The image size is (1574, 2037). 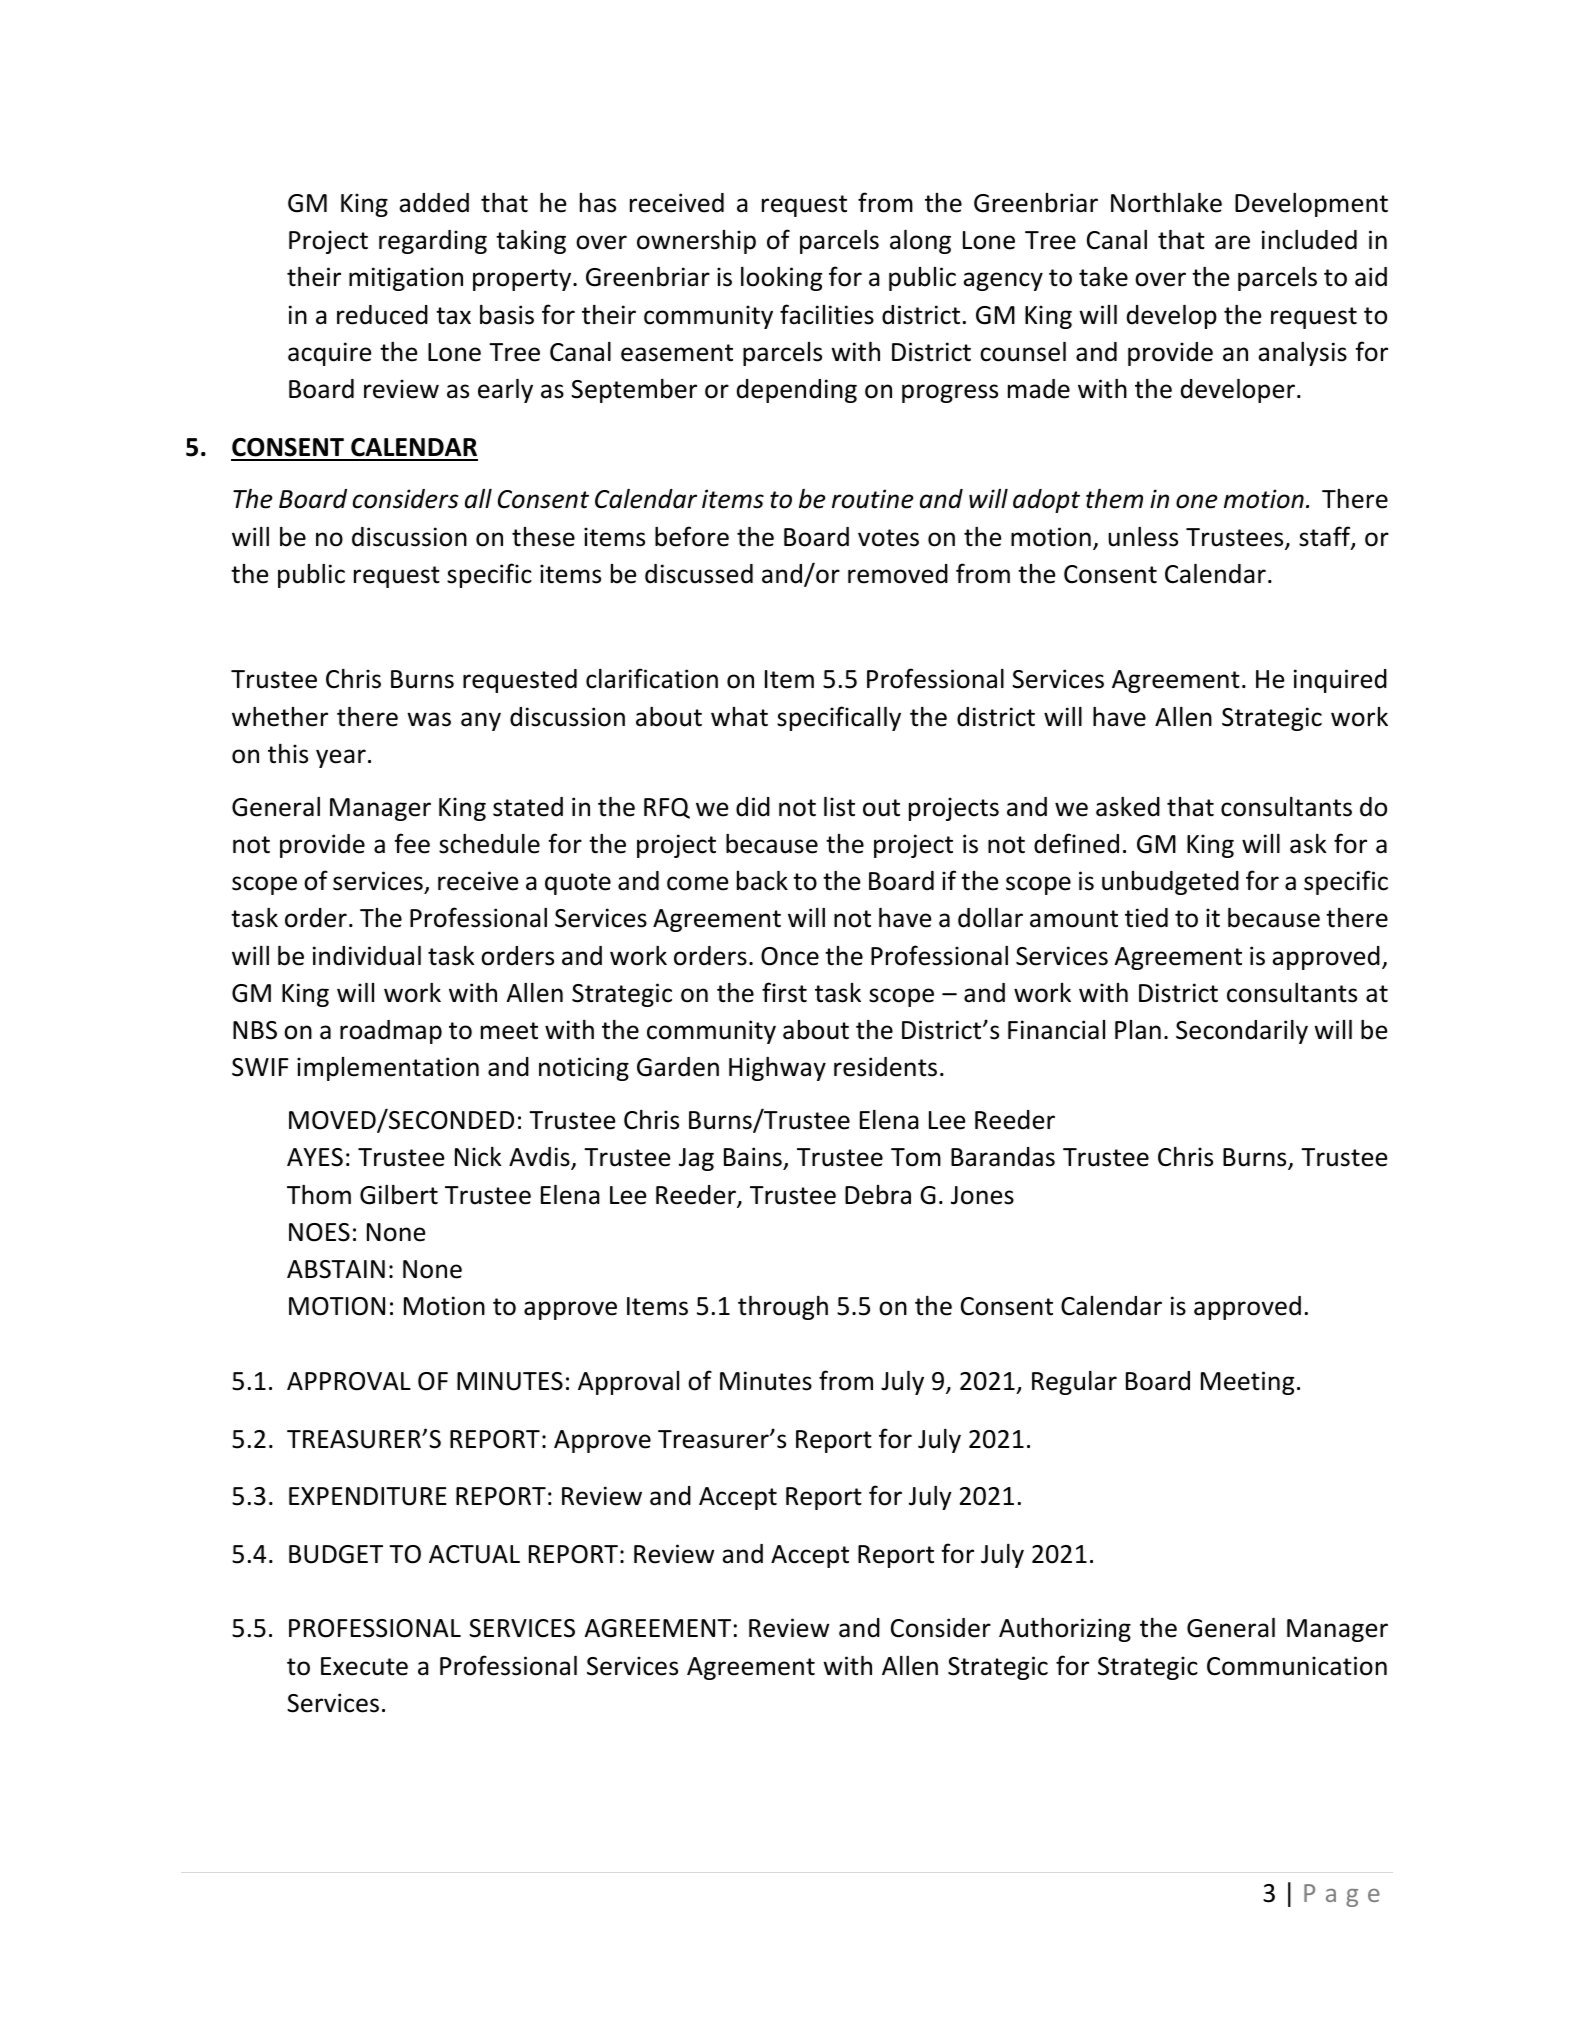 I want to click on facilities, so click(x=827, y=314).
